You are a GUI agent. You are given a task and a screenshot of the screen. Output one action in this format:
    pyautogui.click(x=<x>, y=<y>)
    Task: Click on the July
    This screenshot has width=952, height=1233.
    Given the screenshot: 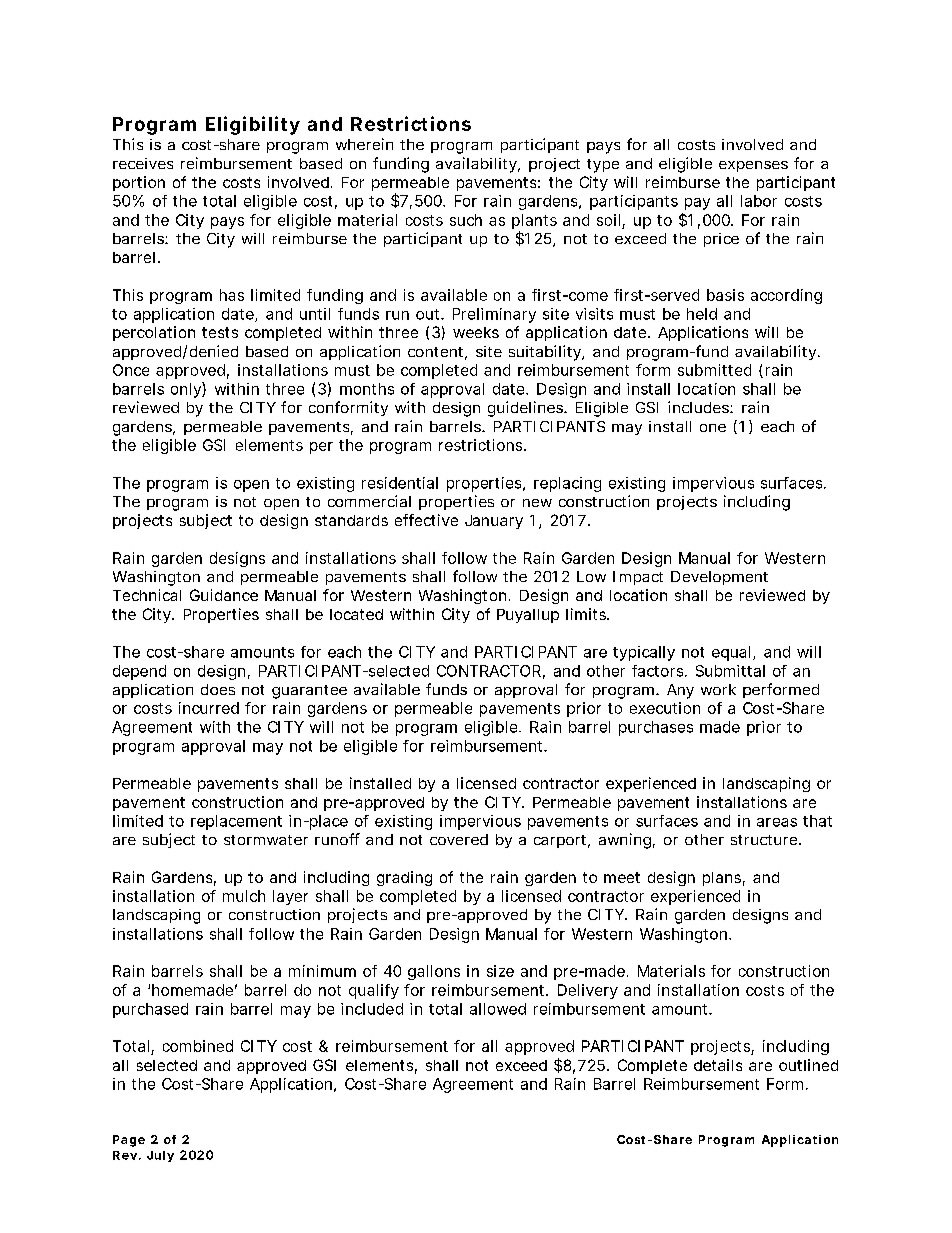 What is the action you would take?
    pyautogui.click(x=160, y=1156)
